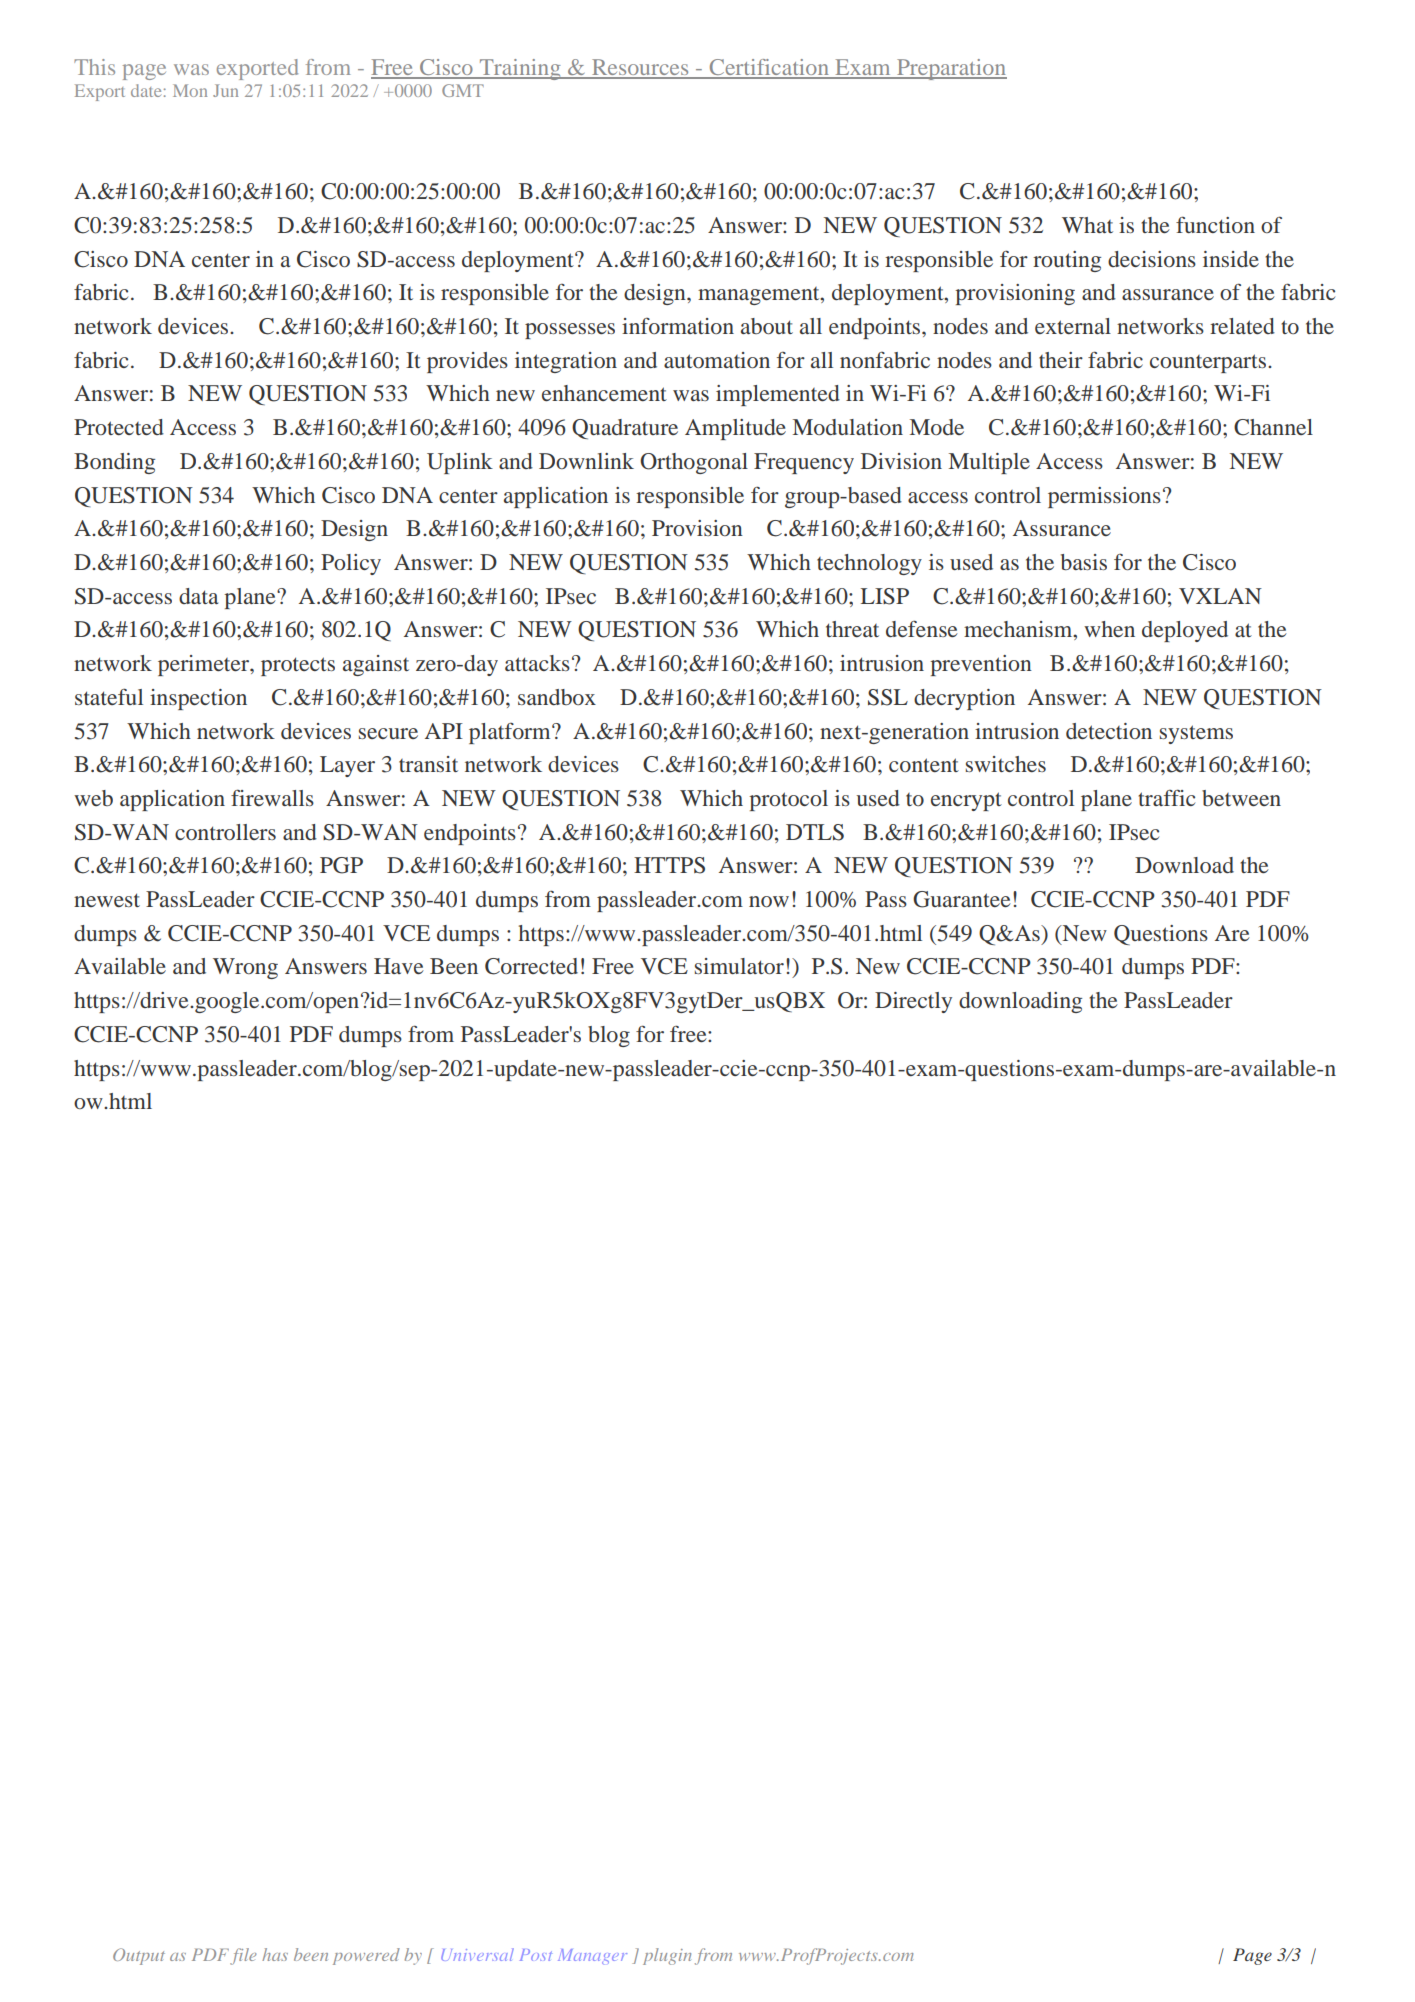 This document has height=2002, width=1415. I want to click on simulator, so click(739, 966).
